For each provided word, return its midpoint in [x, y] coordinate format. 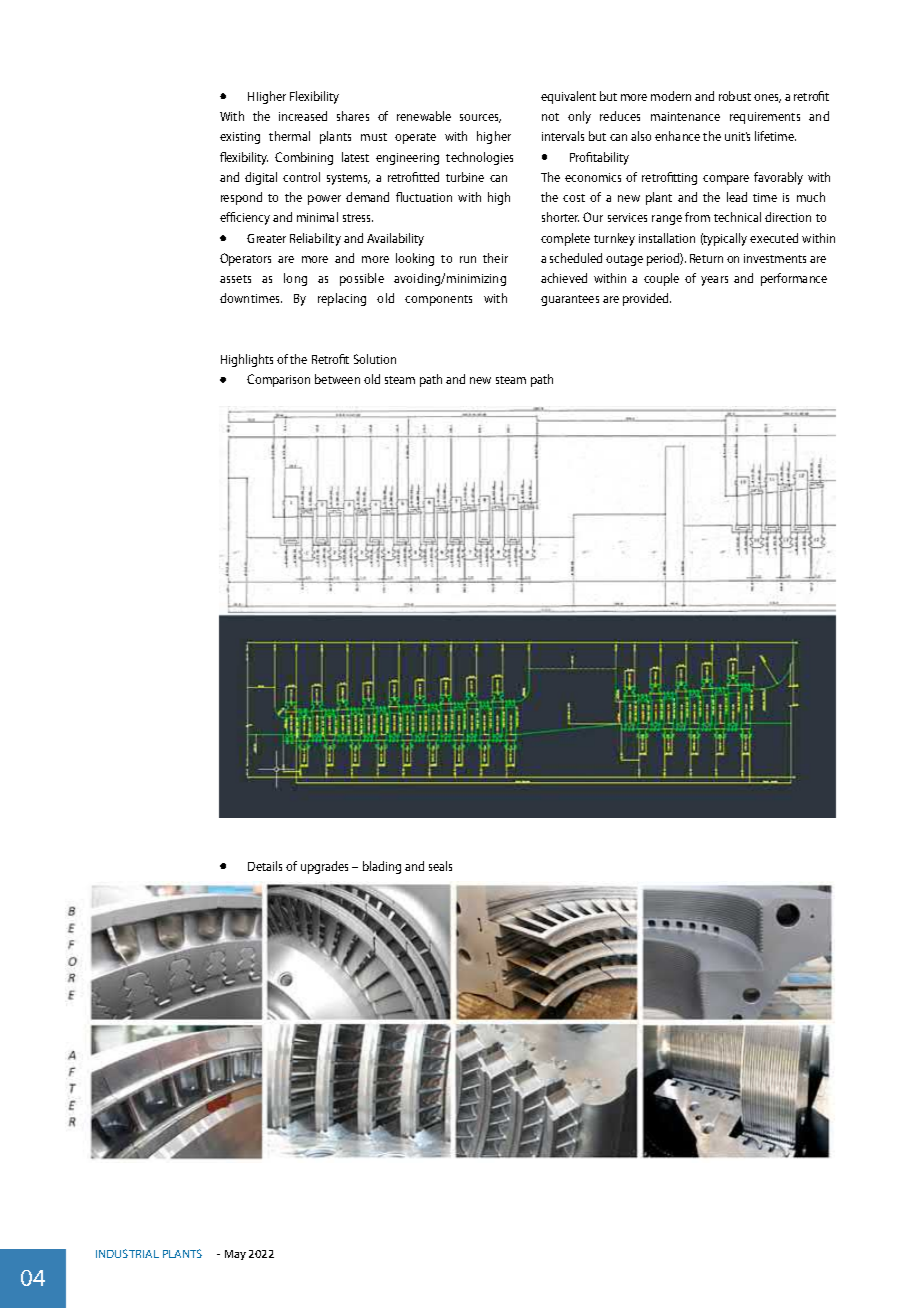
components [438, 300]
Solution [375, 359]
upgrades [324, 867]
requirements [765, 118]
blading [382, 867]
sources [480, 118]
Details [265, 866]
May [235, 1255]
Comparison [278, 380]
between [337, 379]
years [714, 281]
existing [240, 138]
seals [440, 866]
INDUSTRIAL [127, 1253]
